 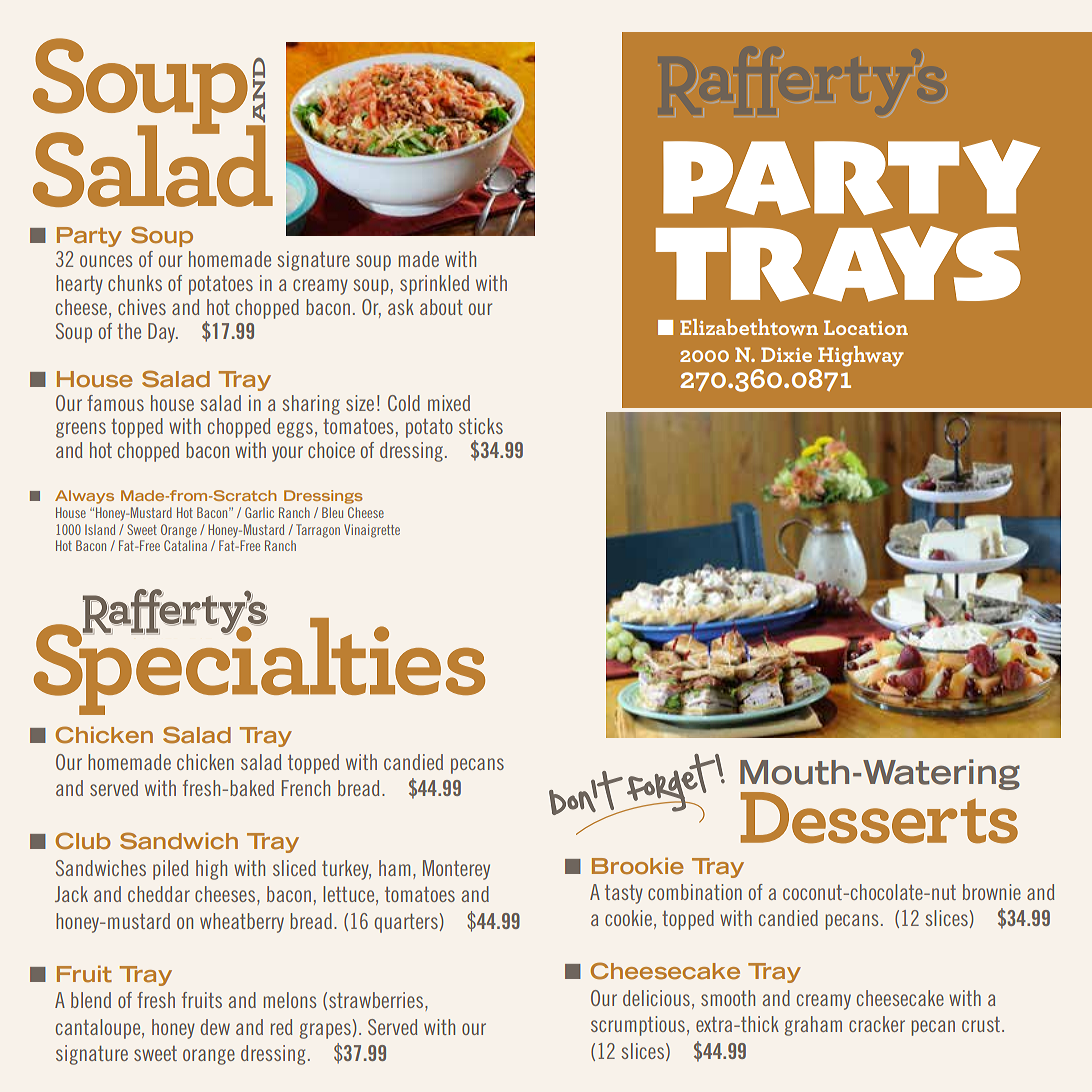 I want to click on scrumptious, so click(x=638, y=1026).
